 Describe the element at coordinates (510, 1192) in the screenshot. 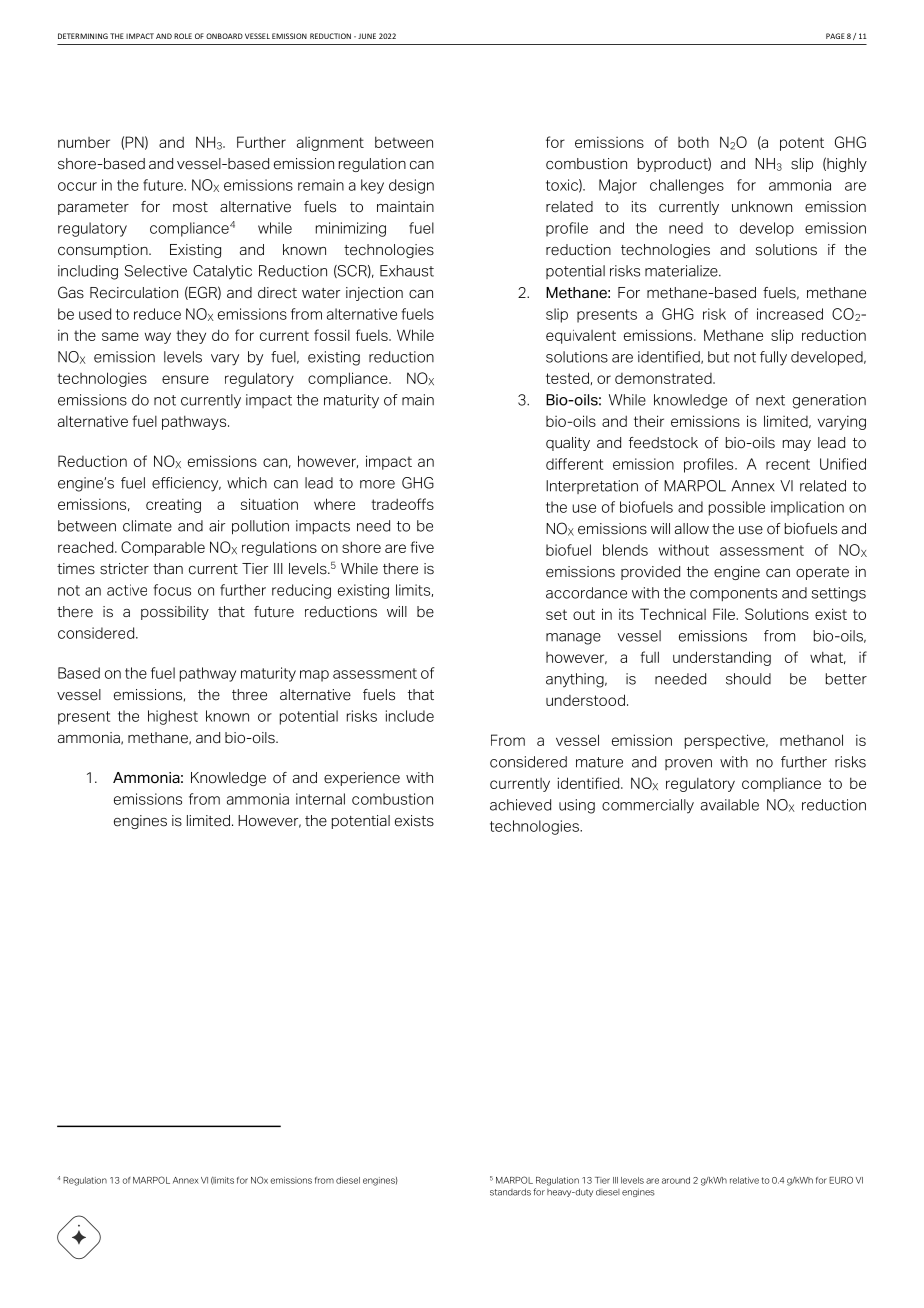

I see `standards` at that location.
